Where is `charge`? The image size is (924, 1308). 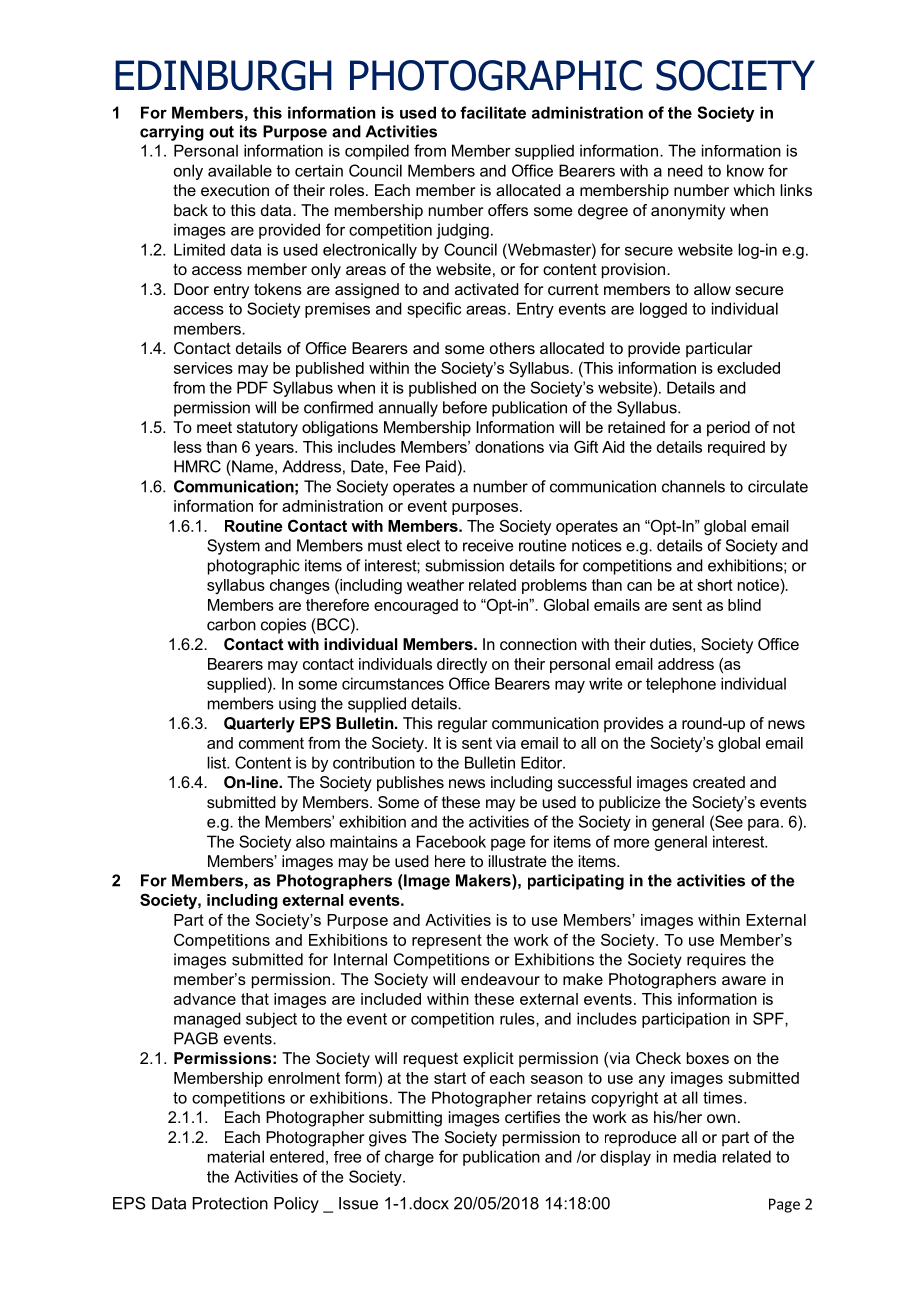 charge is located at coordinates (409, 1158).
